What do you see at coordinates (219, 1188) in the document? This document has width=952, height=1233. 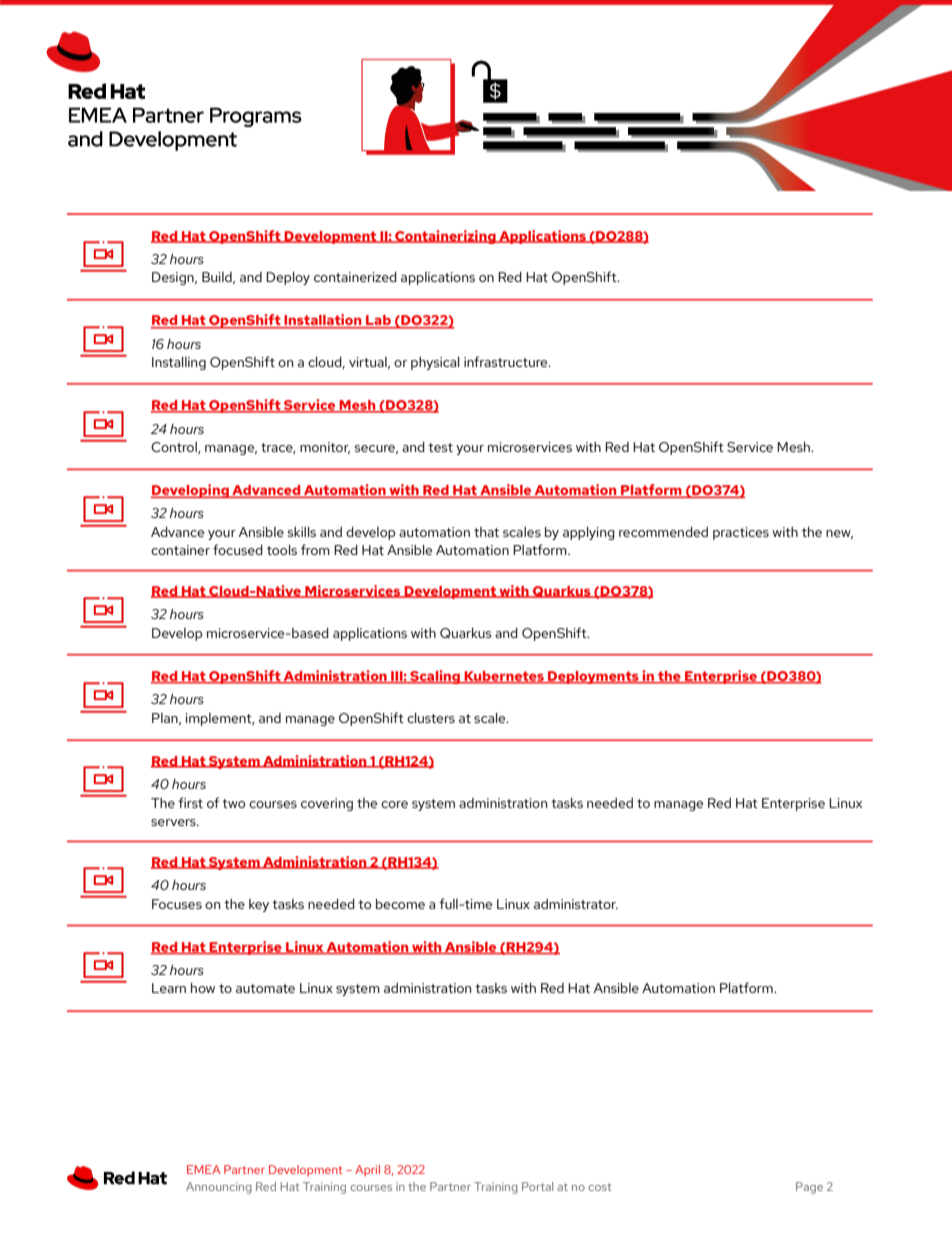 I see `Announcing` at bounding box center [219, 1188].
